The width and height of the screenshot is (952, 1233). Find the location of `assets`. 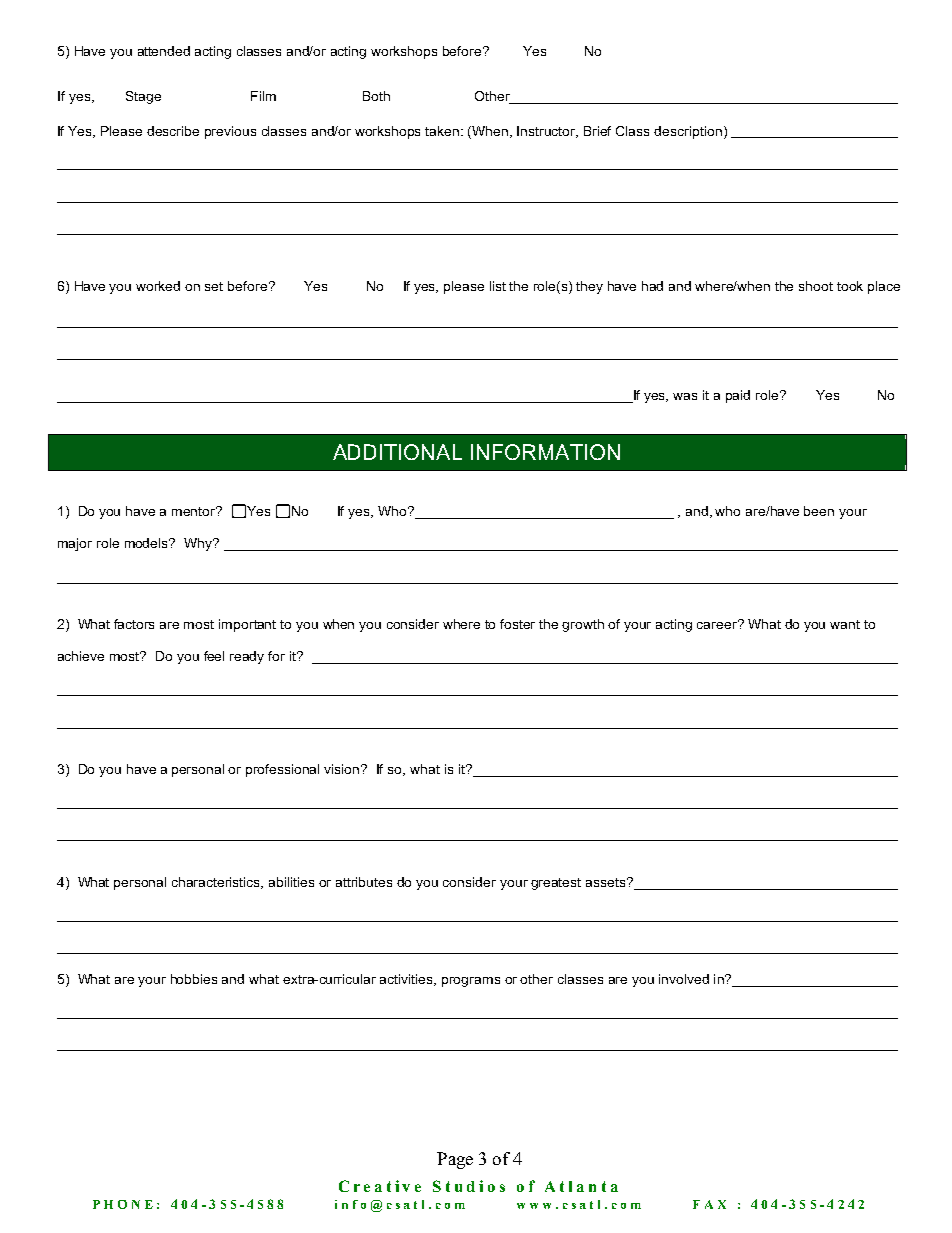

assets is located at coordinates (607, 882).
